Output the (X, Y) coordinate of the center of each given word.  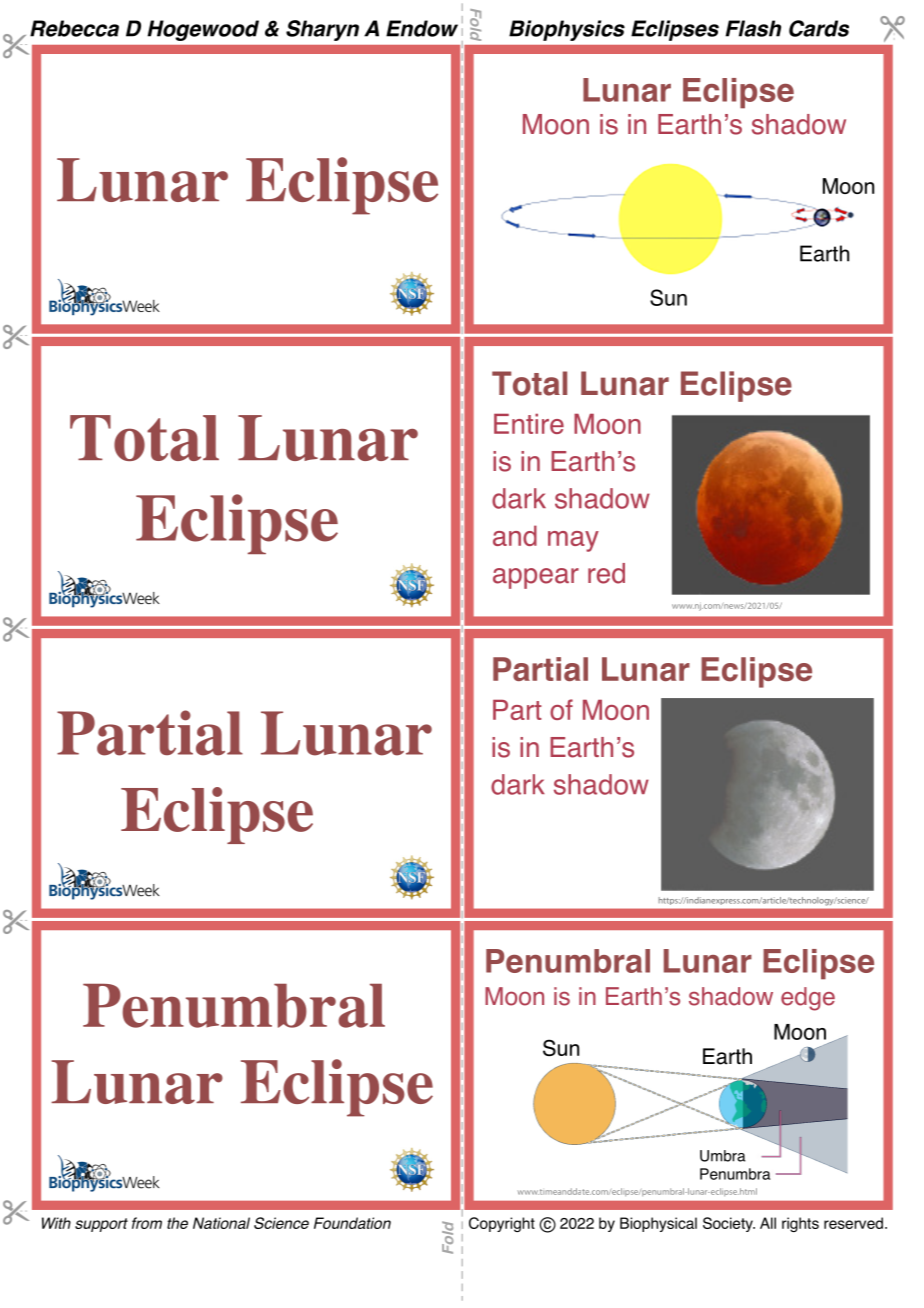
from (147, 1223)
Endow (422, 28)
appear (536, 578)
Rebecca (74, 28)
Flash (753, 28)
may (573, 541)
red (606, 573)
